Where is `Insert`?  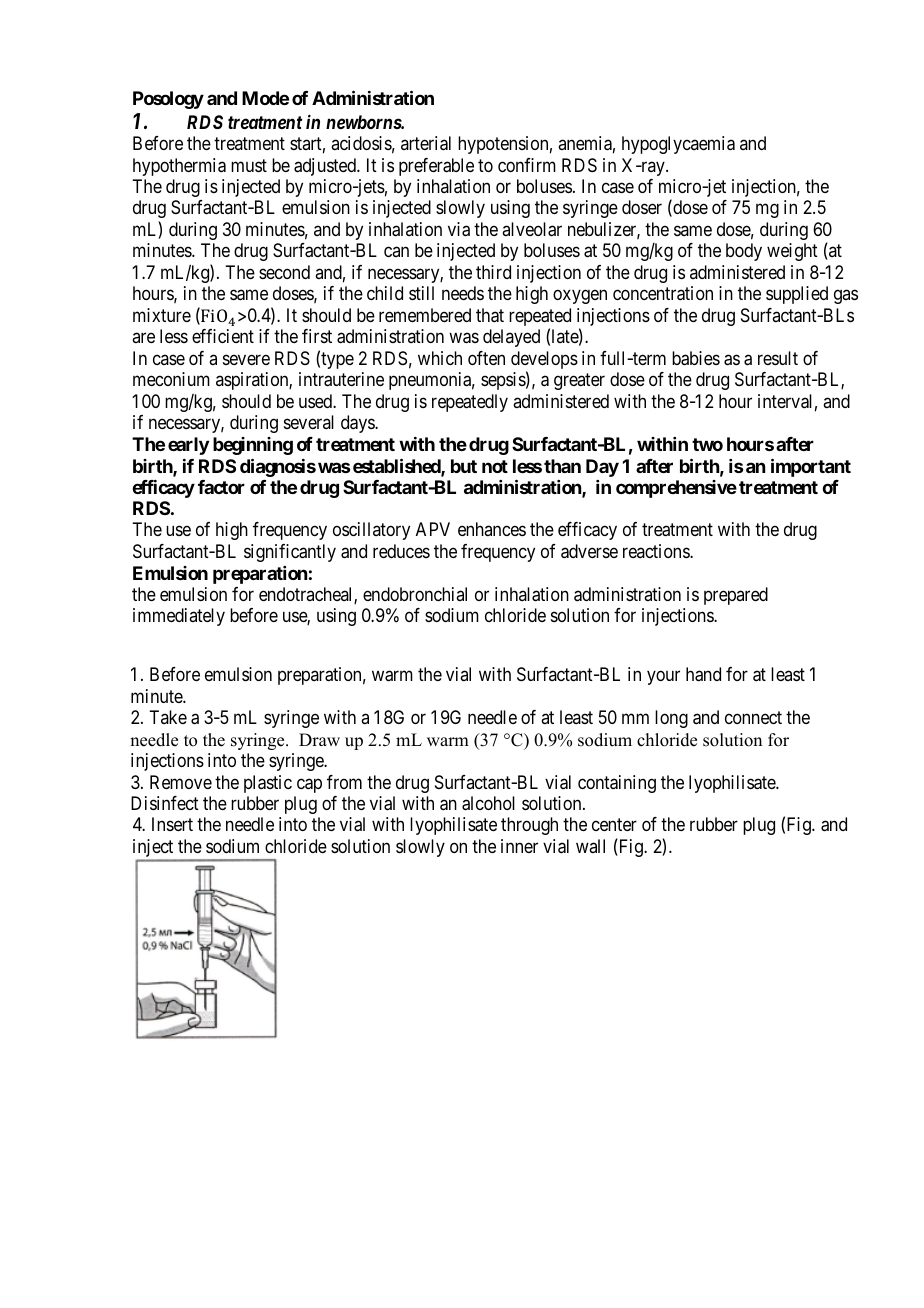 Insert is located at coordinates (172, 824).
